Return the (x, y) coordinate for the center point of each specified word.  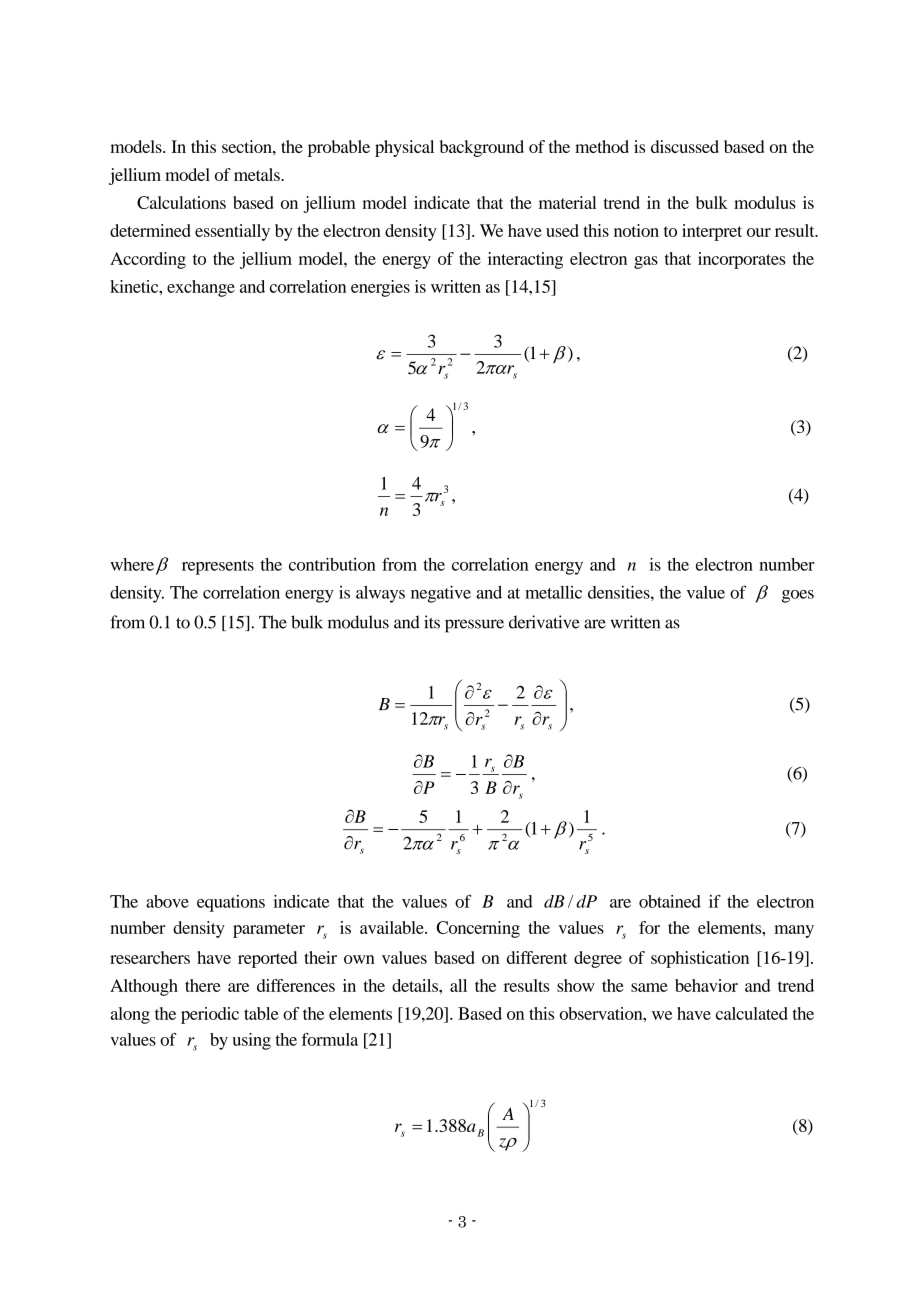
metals (258, 174)
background (482, 148)
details (416, 985)
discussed (685, 146)
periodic (210, 1015)
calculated (752, 1013)
